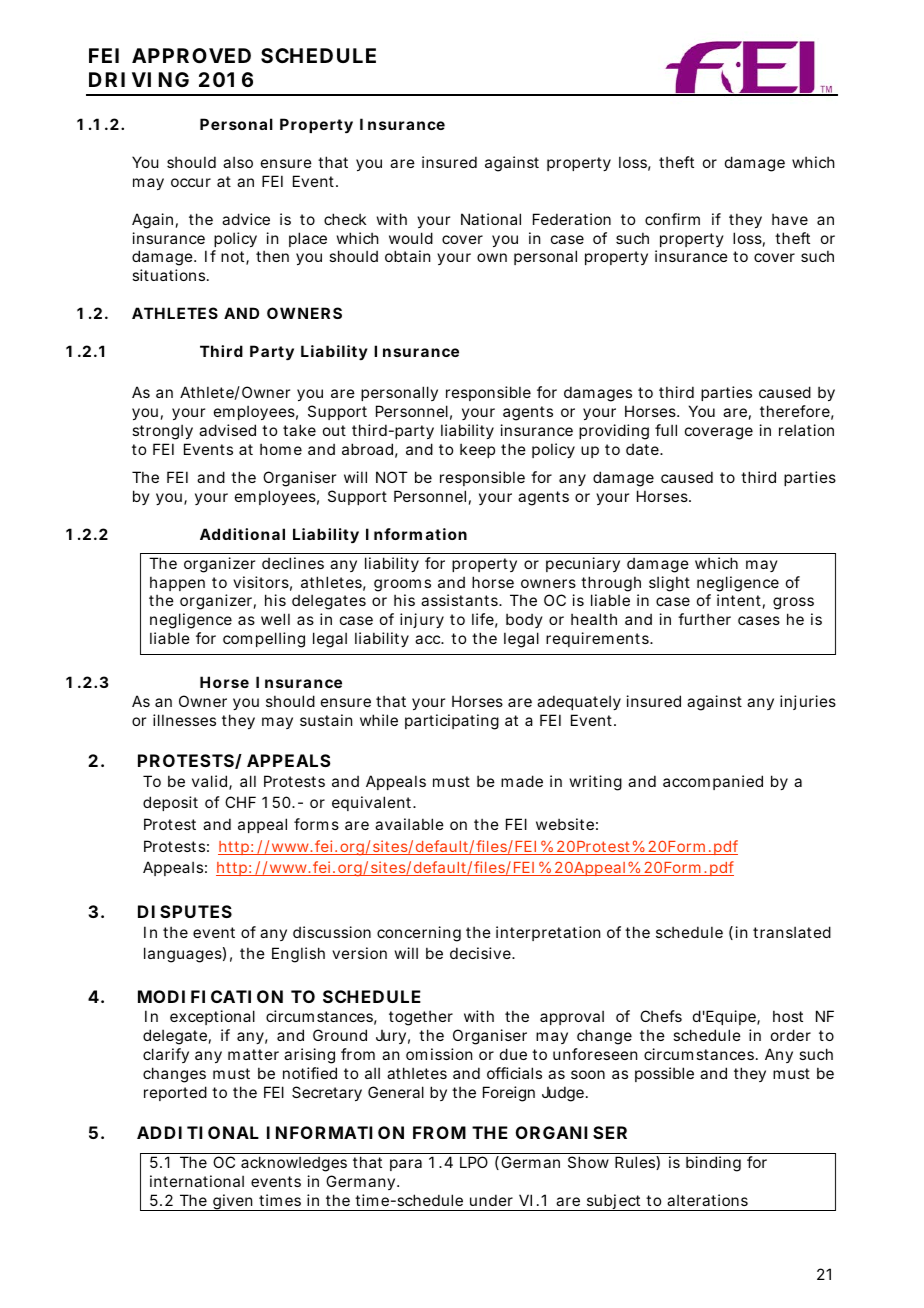  Describe the element at coordinates (491, 1200) in the screenshot. I see `under` at that location.
